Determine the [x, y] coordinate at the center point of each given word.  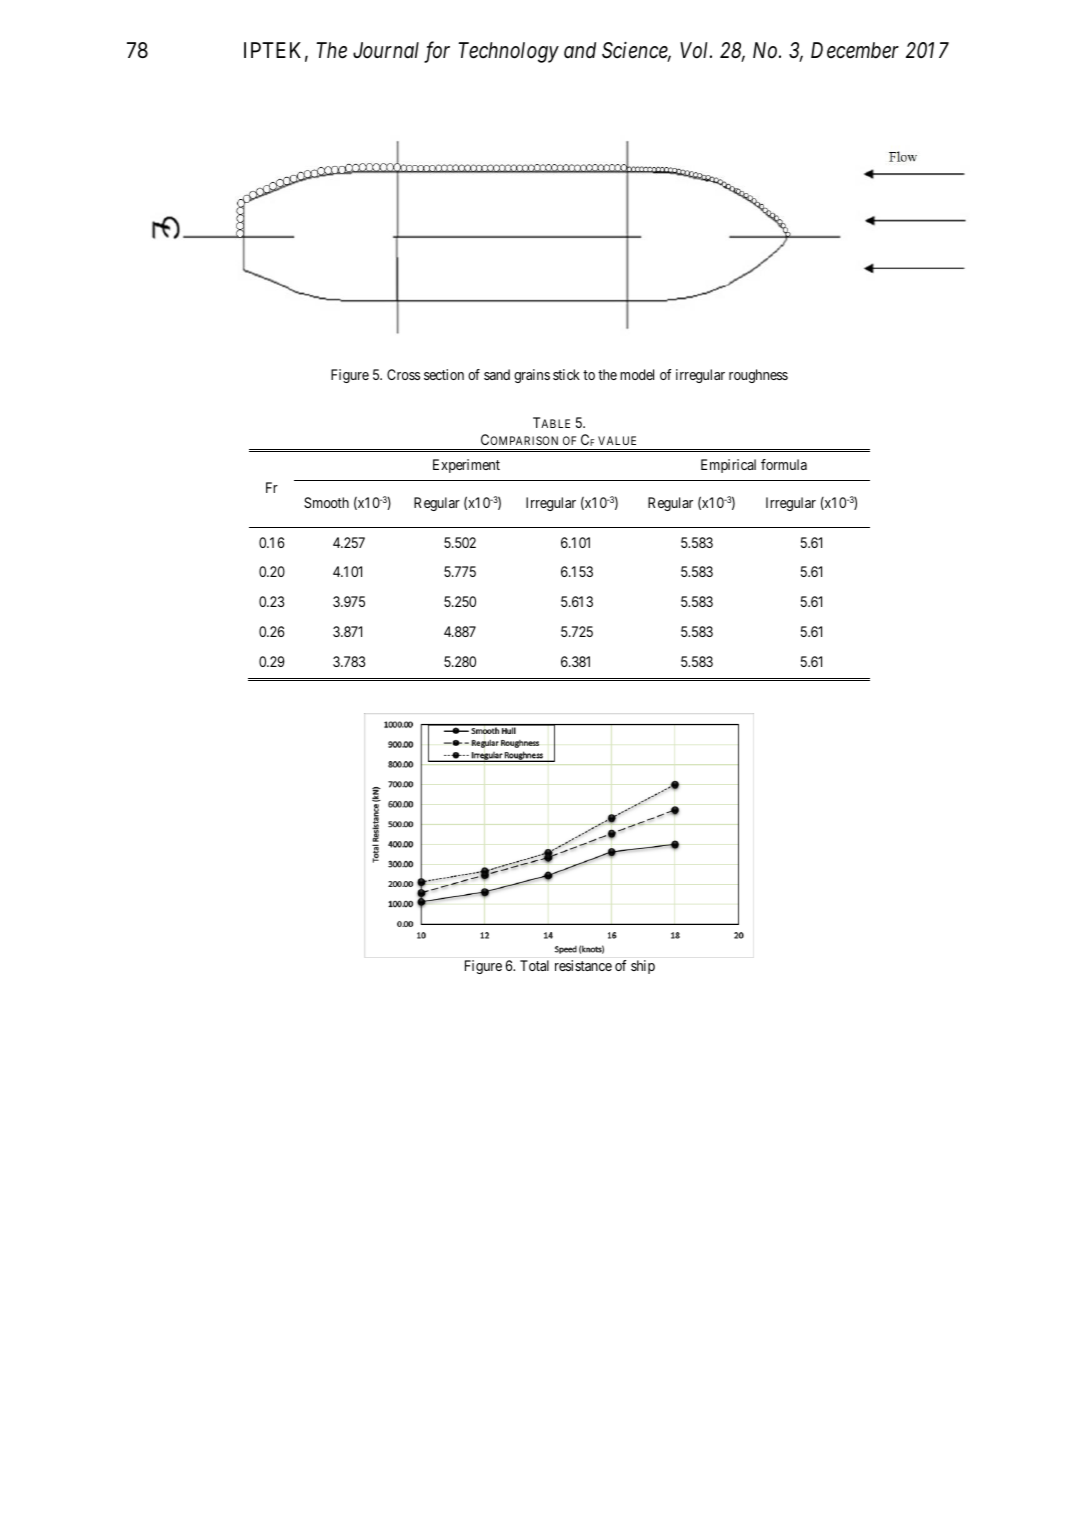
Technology [508, 52]
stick [566, 374]
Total [534, 965]
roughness [758, 376]
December [855, 50]
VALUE [617, 440]
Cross [403, 374]
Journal [386, 50]
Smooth [326, 502]
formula [784, 464]
